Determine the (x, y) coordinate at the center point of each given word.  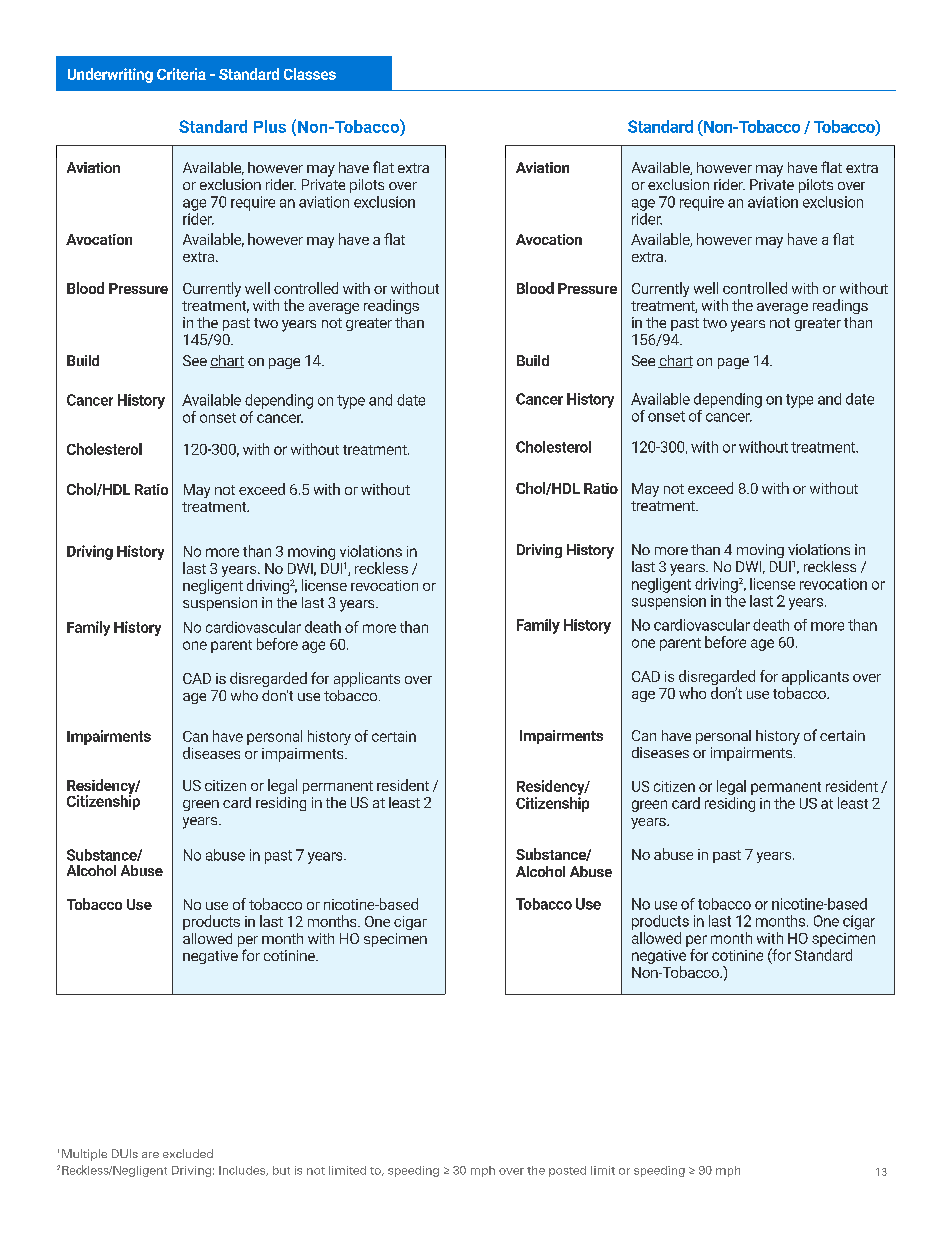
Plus (270, 126)
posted (567, 1171)
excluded (188, 1153)
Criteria (181, 74)
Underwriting (110, 75)
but (281, 1170)
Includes (243, 1171)
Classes (310, 74)
